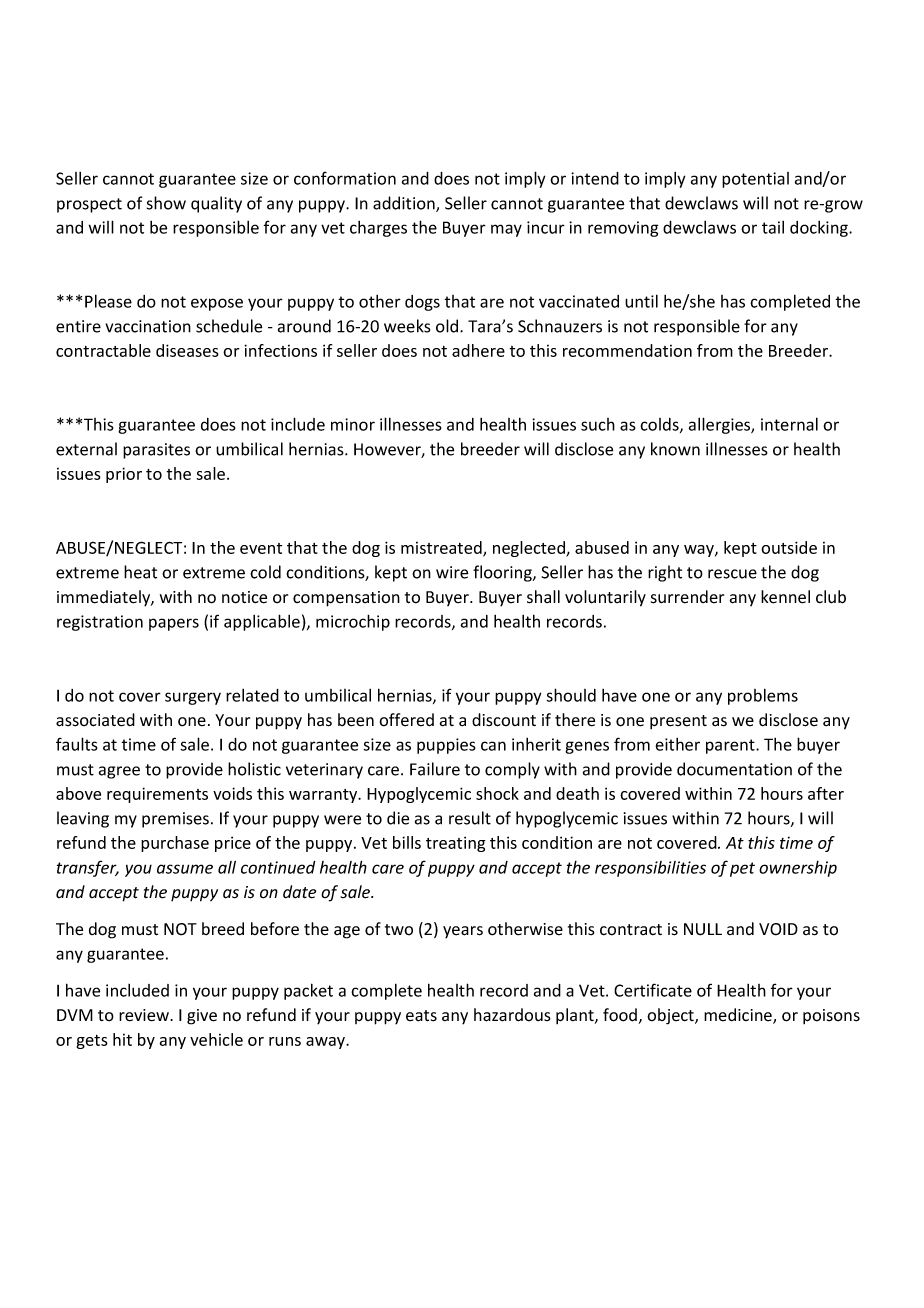 This screenshot has width=924, height=1308. What do you see at coordinates (478, 350) in the screenshot?
I see `adhere` at bounding box center [478, 350].
